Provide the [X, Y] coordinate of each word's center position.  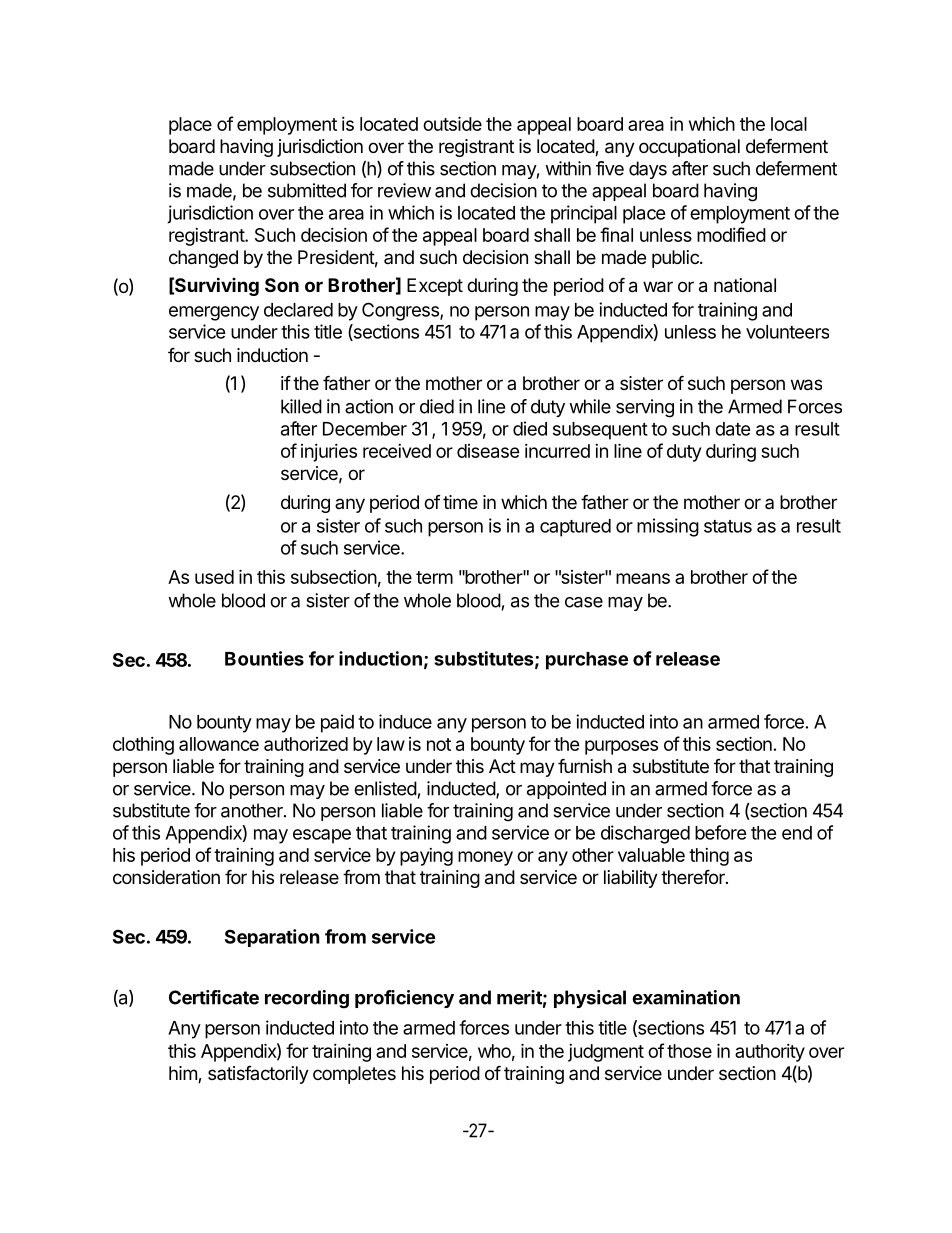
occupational [689, 148]
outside [452, 123]
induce [405, 721]
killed [301, 406]
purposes [621, 747]
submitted [307, 190]
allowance [219, 744]
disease [488, 451]
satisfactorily [258, 1075]
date [733, 429]
